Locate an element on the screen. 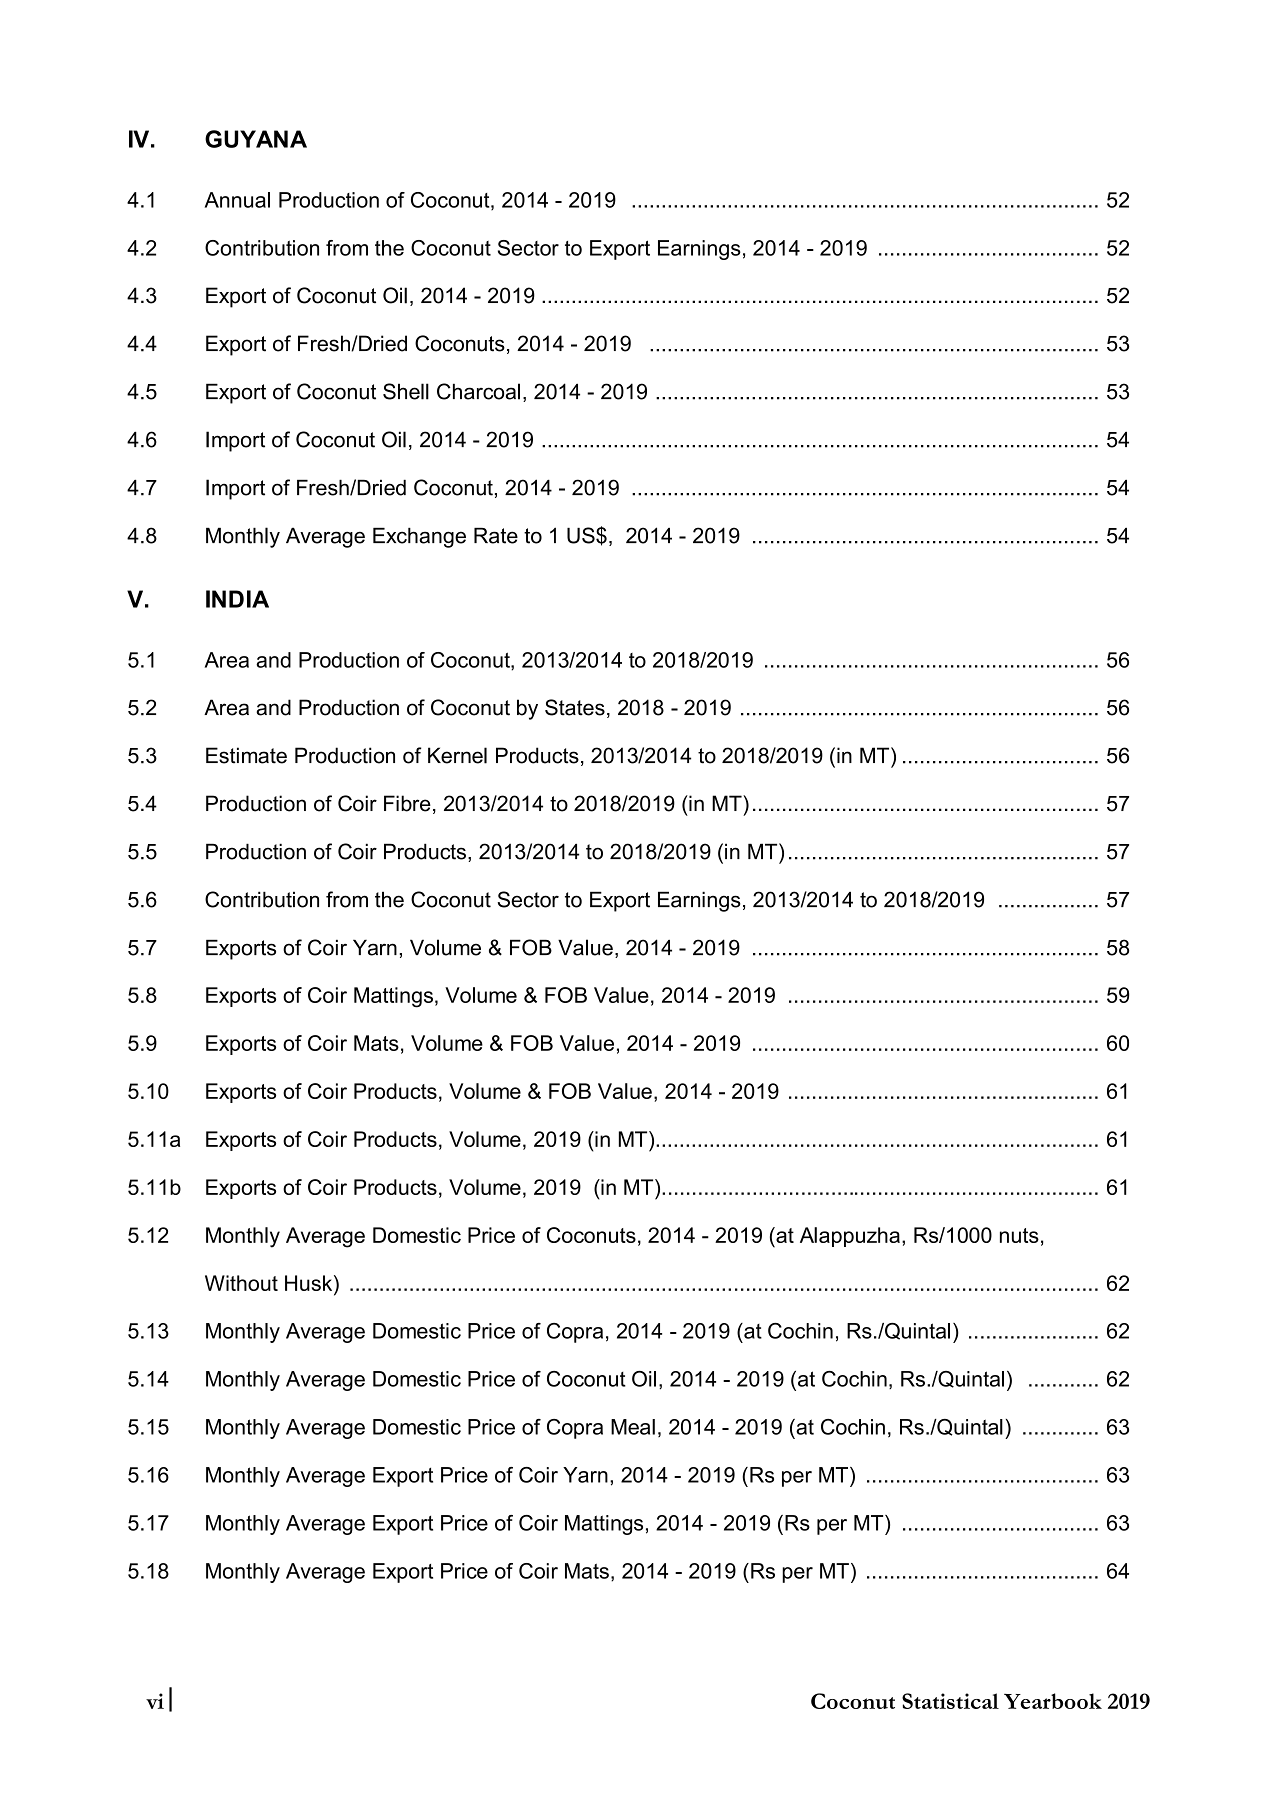 This screenshot has width=1276, height=1804. Kernel is located at coordinates (457, 755).
